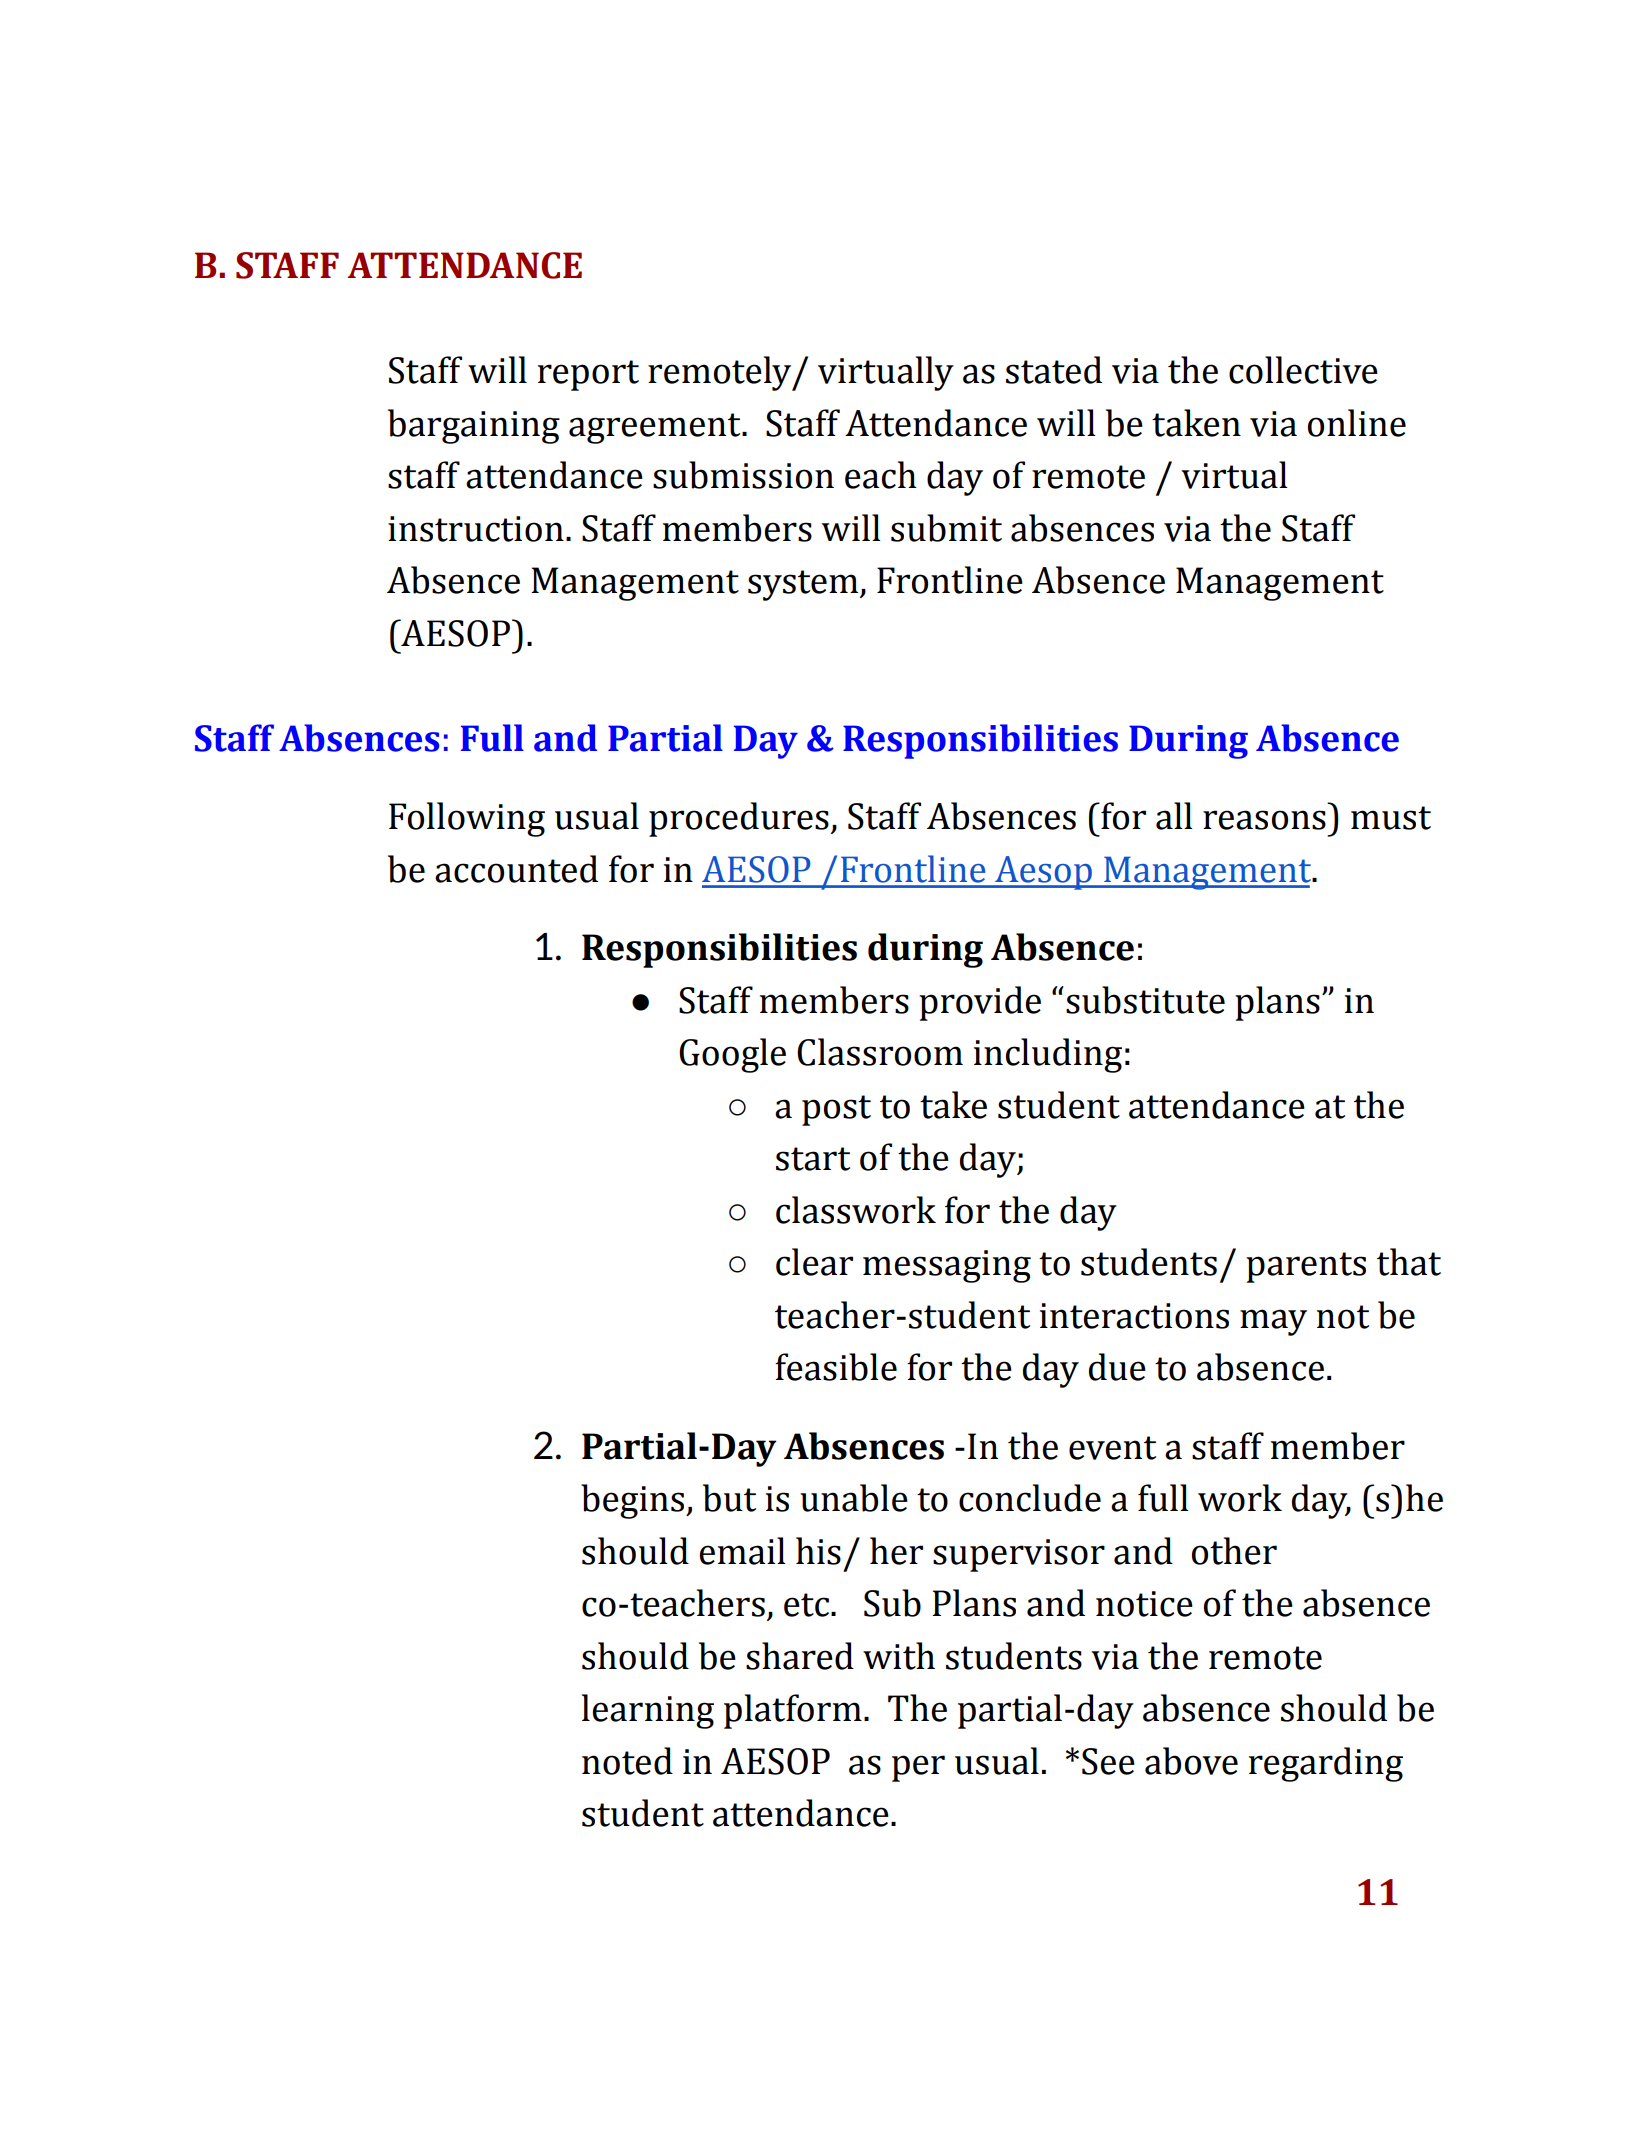 Image resolution: width=1646 pixels, height=2131 pixels. I want to click on accounted, so click(516, 869).
